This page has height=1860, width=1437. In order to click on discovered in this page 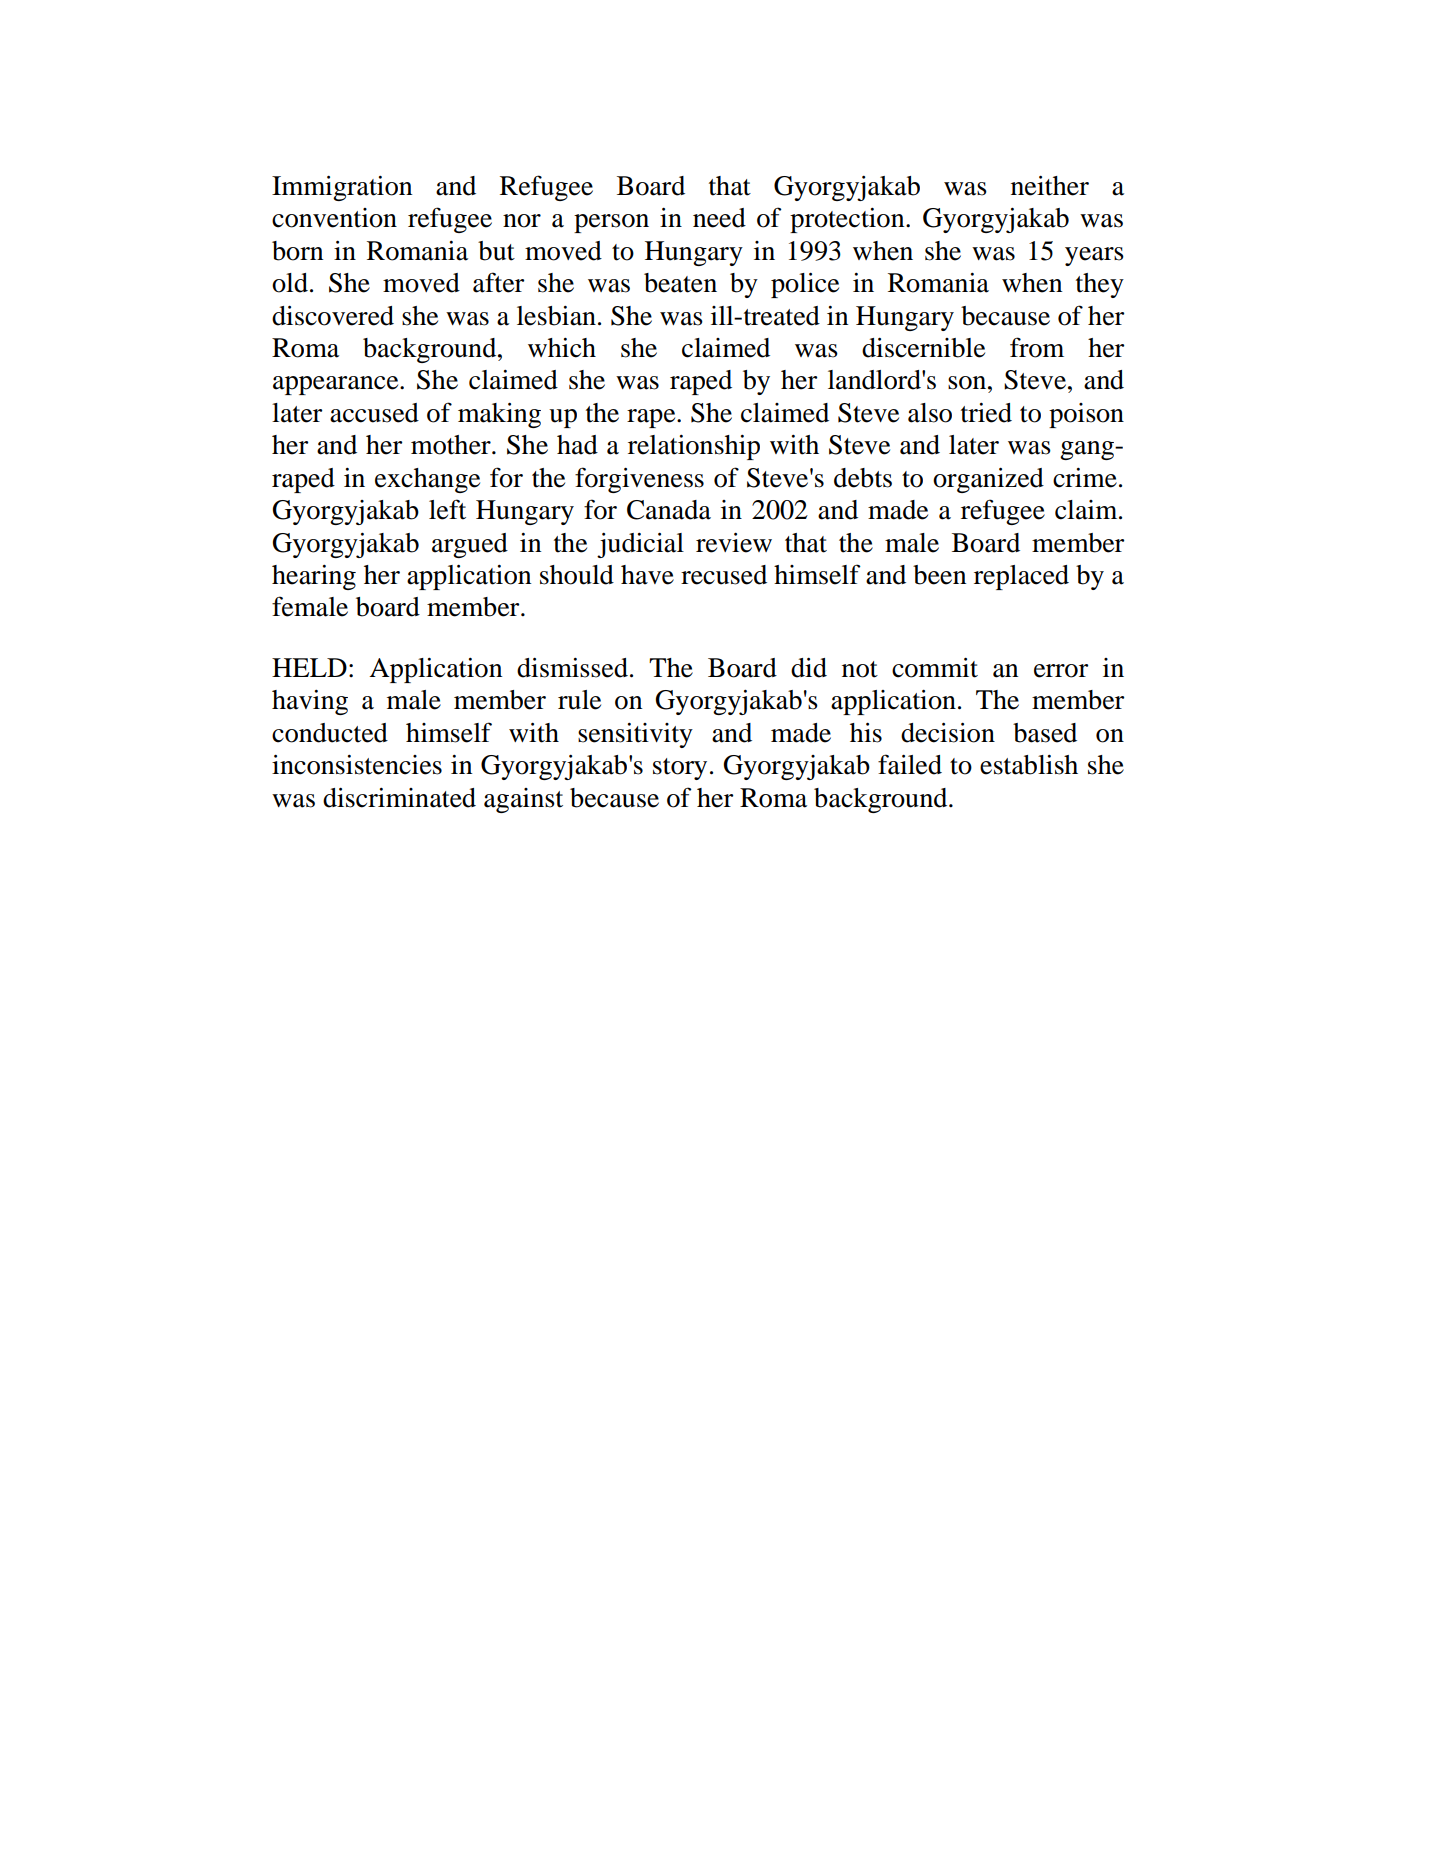, I will do `click(333, 315)`.
